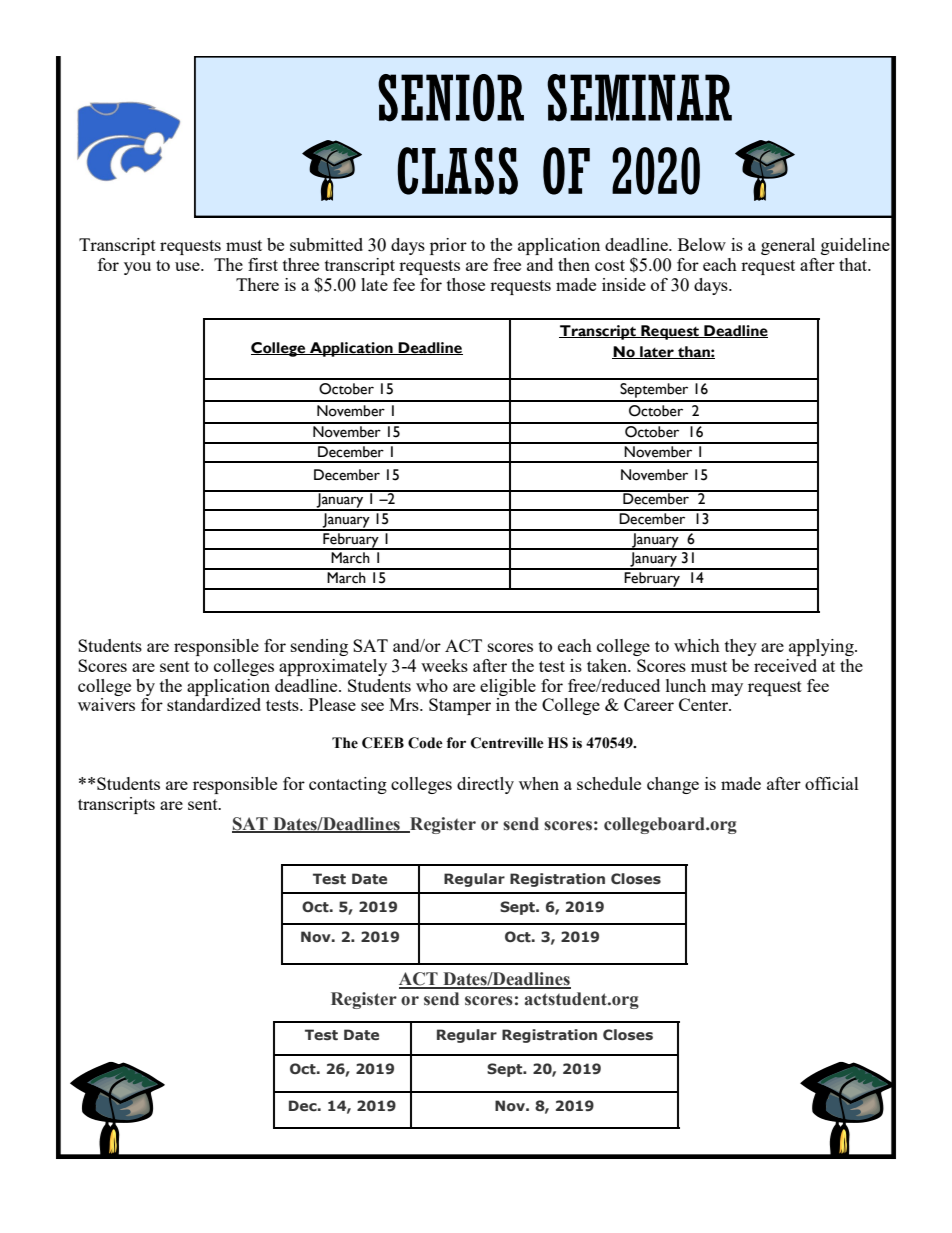 The image size is (952, 1233). What do you see at coordinates (333, 667) in the screenshot?
I see `approximately` at bounding box center [333, 667].
